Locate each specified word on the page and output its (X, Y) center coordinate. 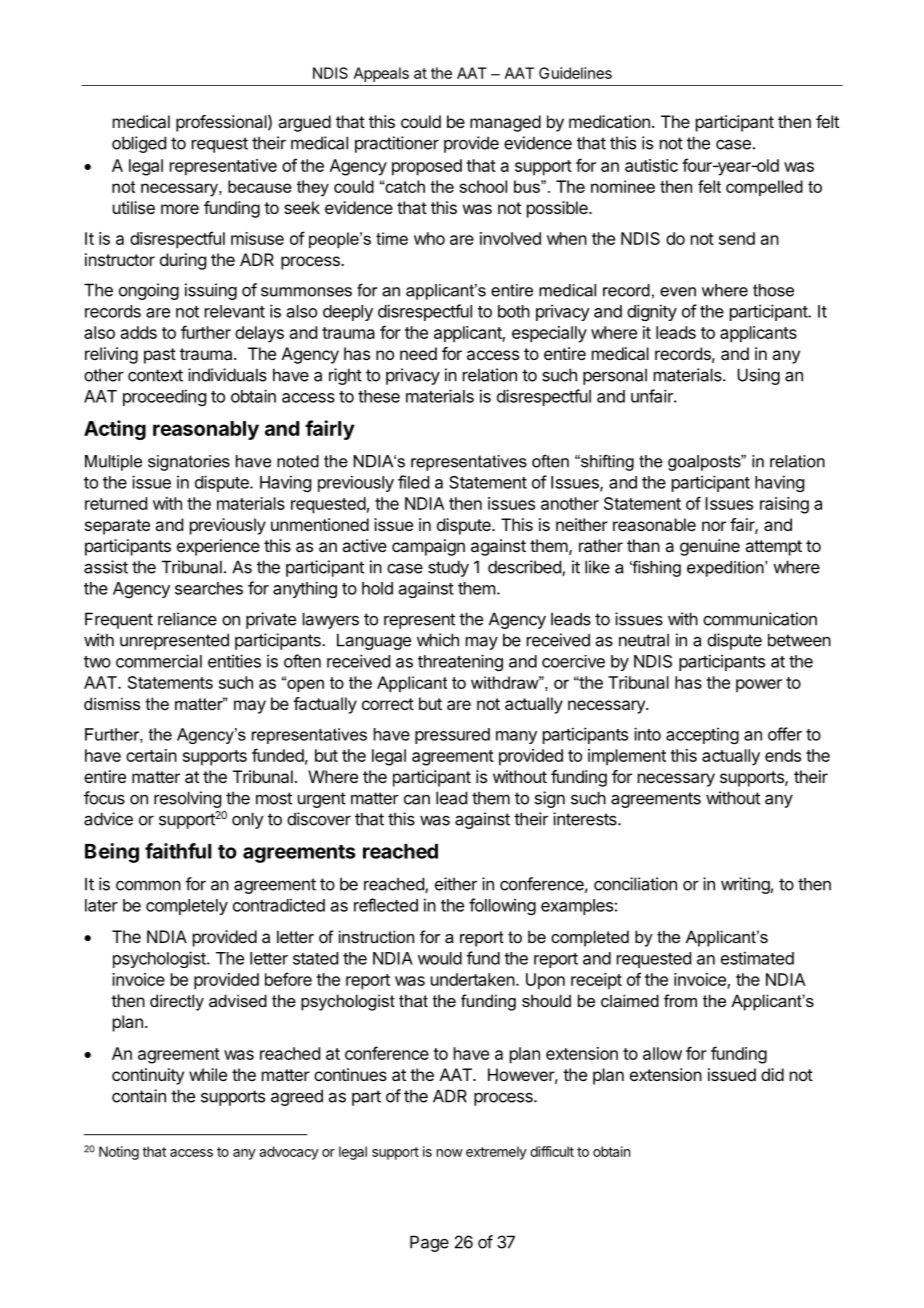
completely (187, 907)
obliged (139, 144)
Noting (119, 1153)
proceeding (164, 397)
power (759, 686)
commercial (159, 661)
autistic (651, 165)
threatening (460, 662)
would (440, 958)
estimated (757, 958)
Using (758, 376)
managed (505, 123)
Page (429, 1243)
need (418, 353)
